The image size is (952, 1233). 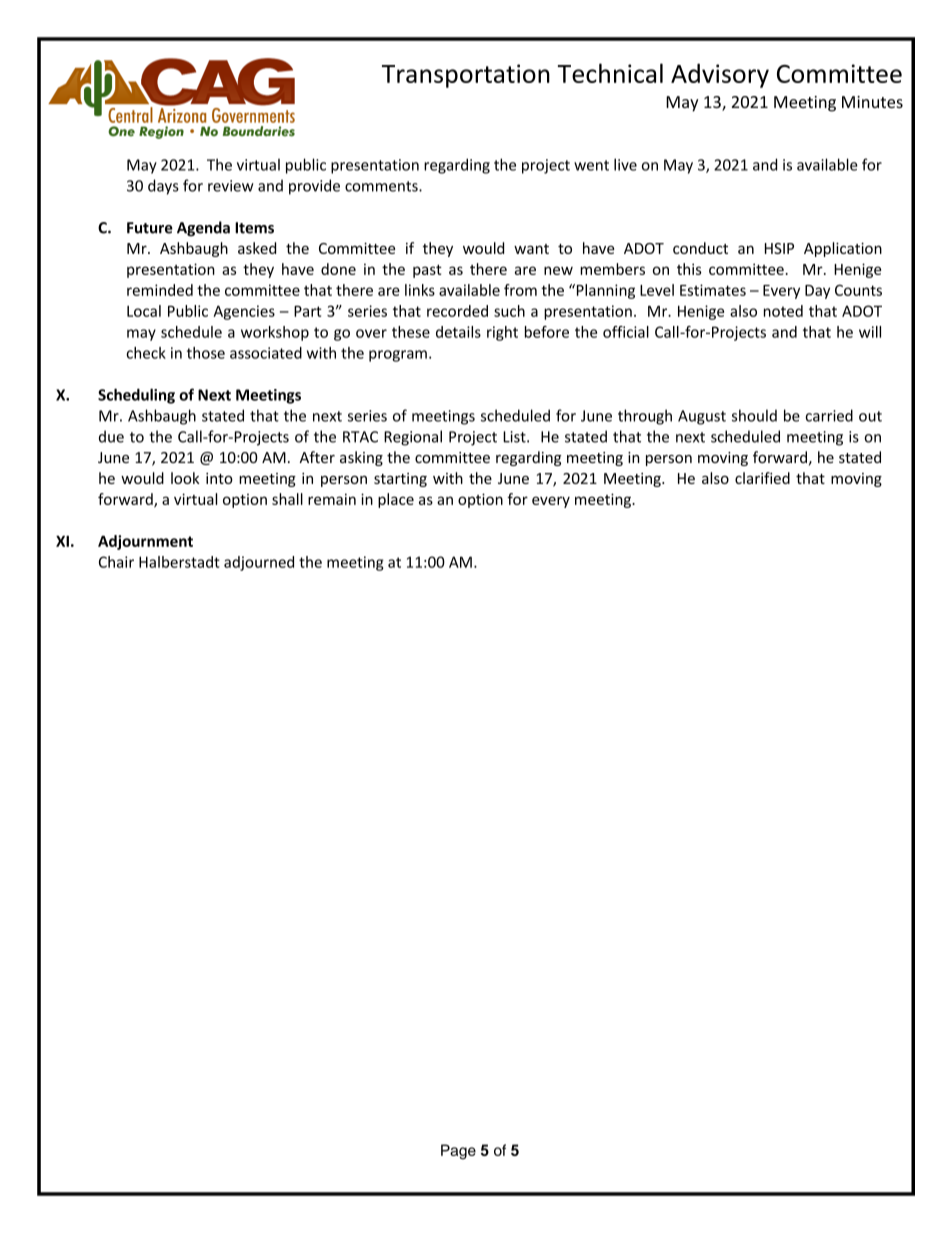 What do you see at coordinates (231, 186) in the document?
I see `review` at bounding box center [231, 186].
